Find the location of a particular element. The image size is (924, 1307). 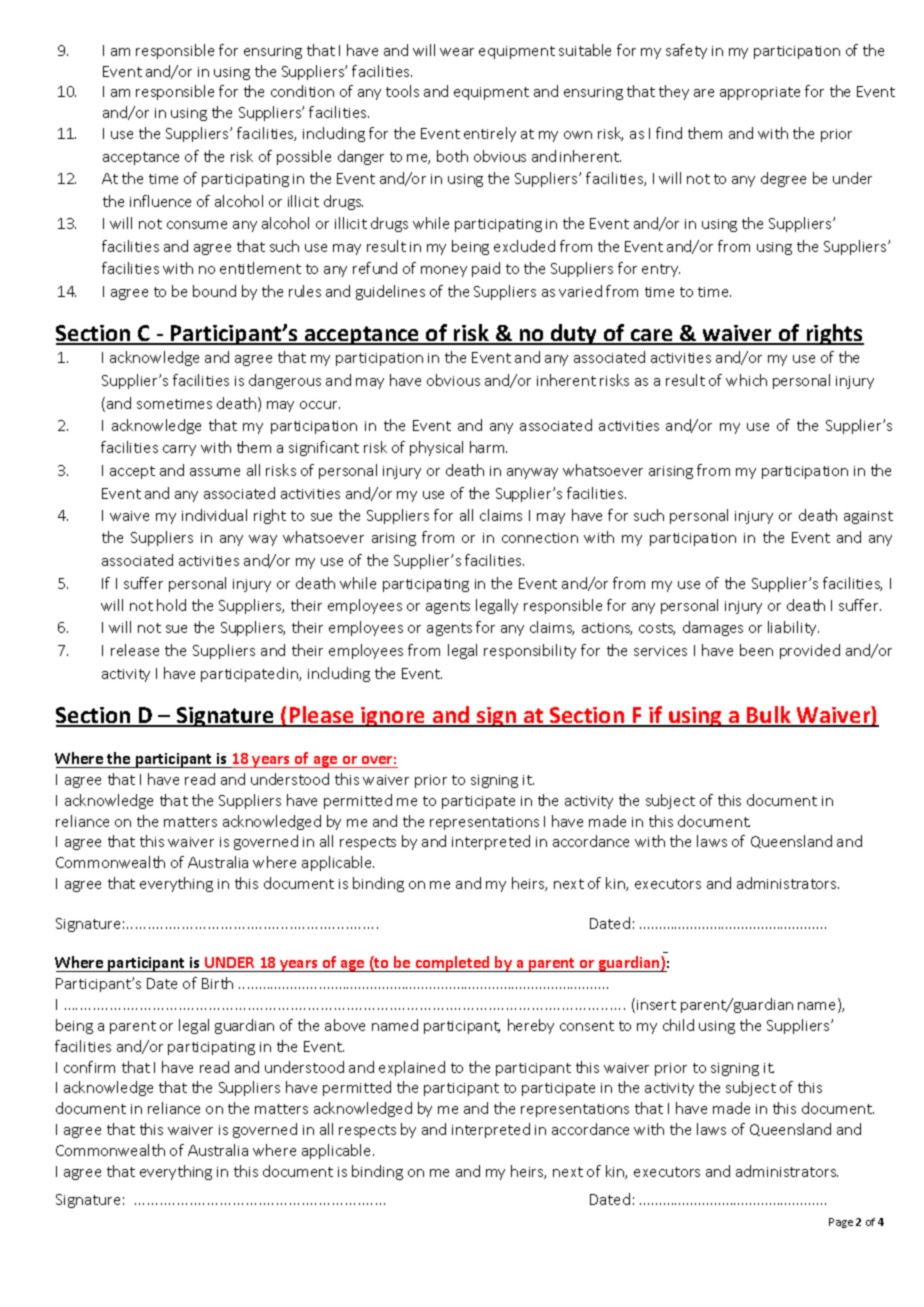

Birth is located at coordinates (217, 983).
